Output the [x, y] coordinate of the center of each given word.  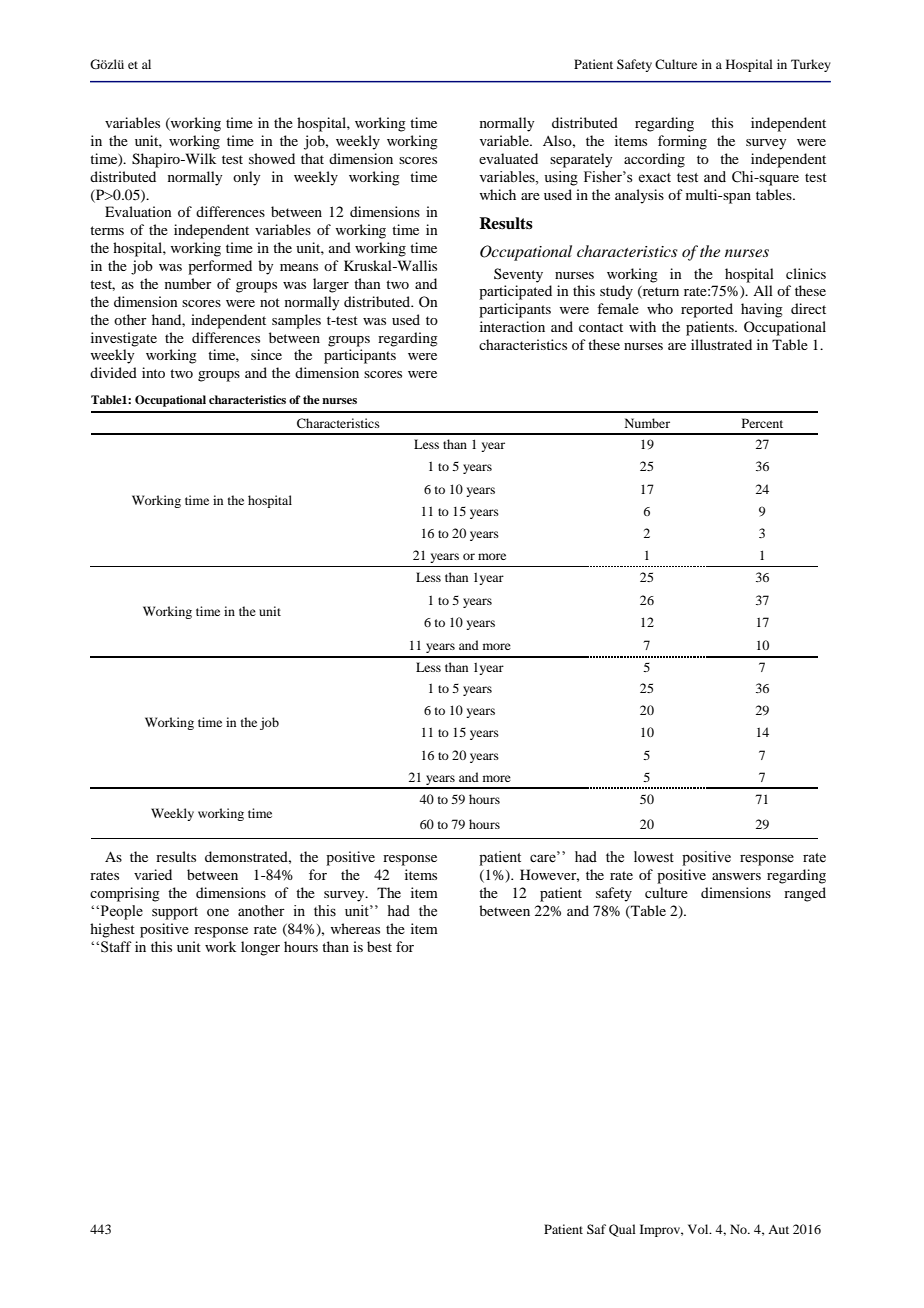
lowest [654, 857]
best [379, 946]
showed [272, 158]
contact [601, 327]
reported [707, 310]
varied [153, 874]
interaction [512, 326]
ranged [805, 894]
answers [736, 876]
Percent [762, 423]
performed [220, 267]
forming [682, 142]
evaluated [508, 158]
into [153, 372]
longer [260, 948]
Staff [116, 947]
